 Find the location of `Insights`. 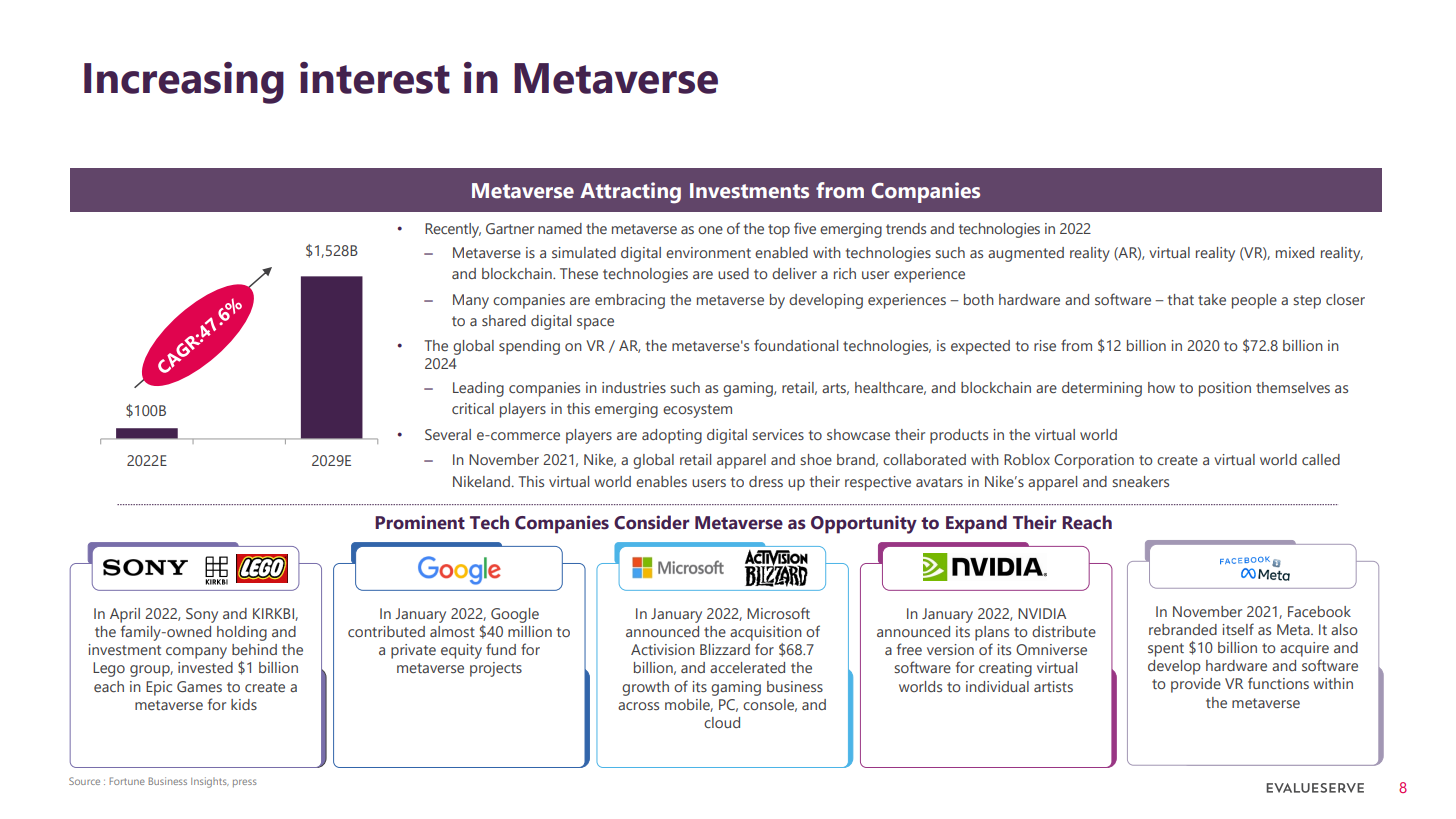

Insights is located at coordinates (210, 782).
